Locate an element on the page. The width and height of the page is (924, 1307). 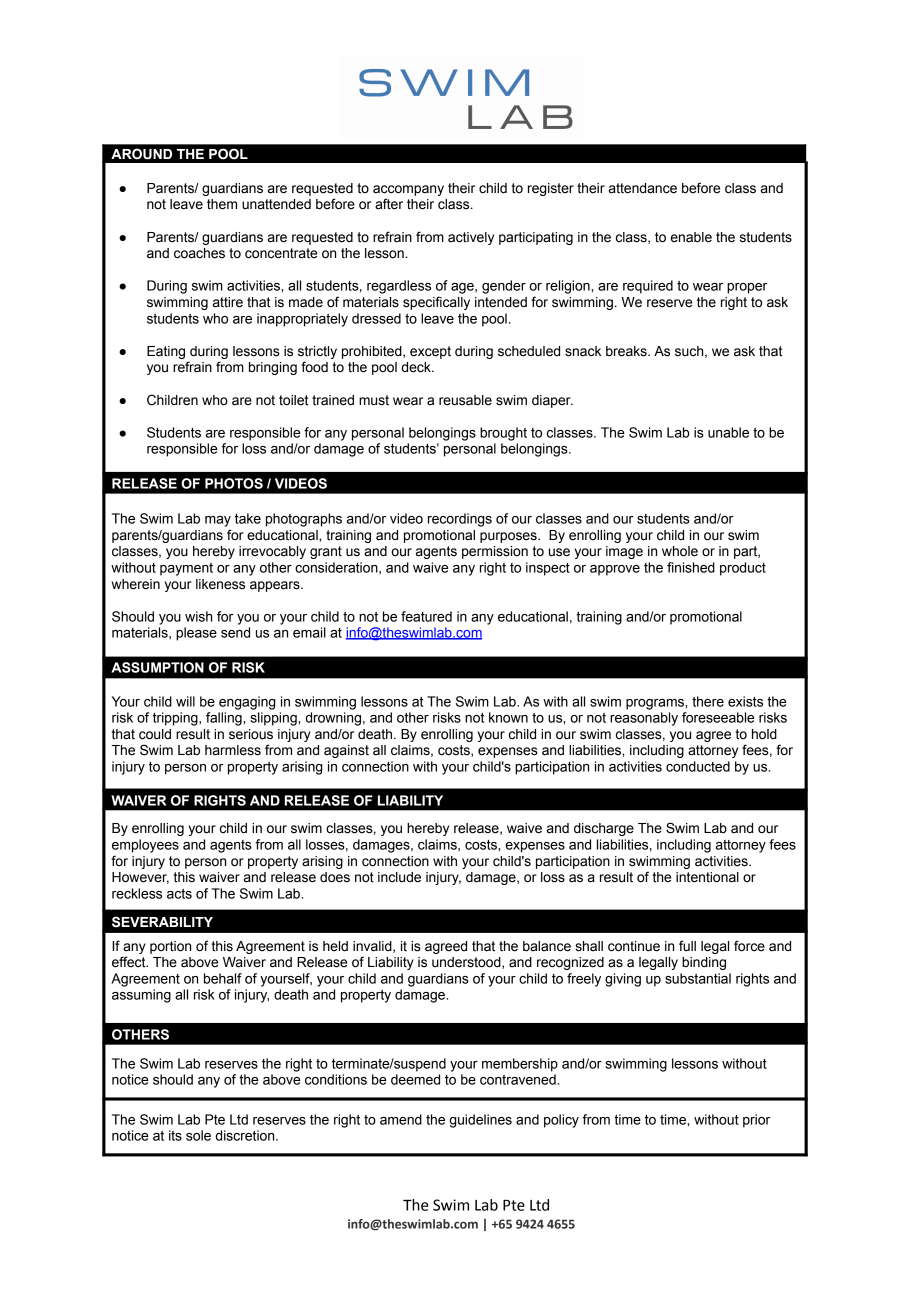
please is located at coordinates (196, 634).
